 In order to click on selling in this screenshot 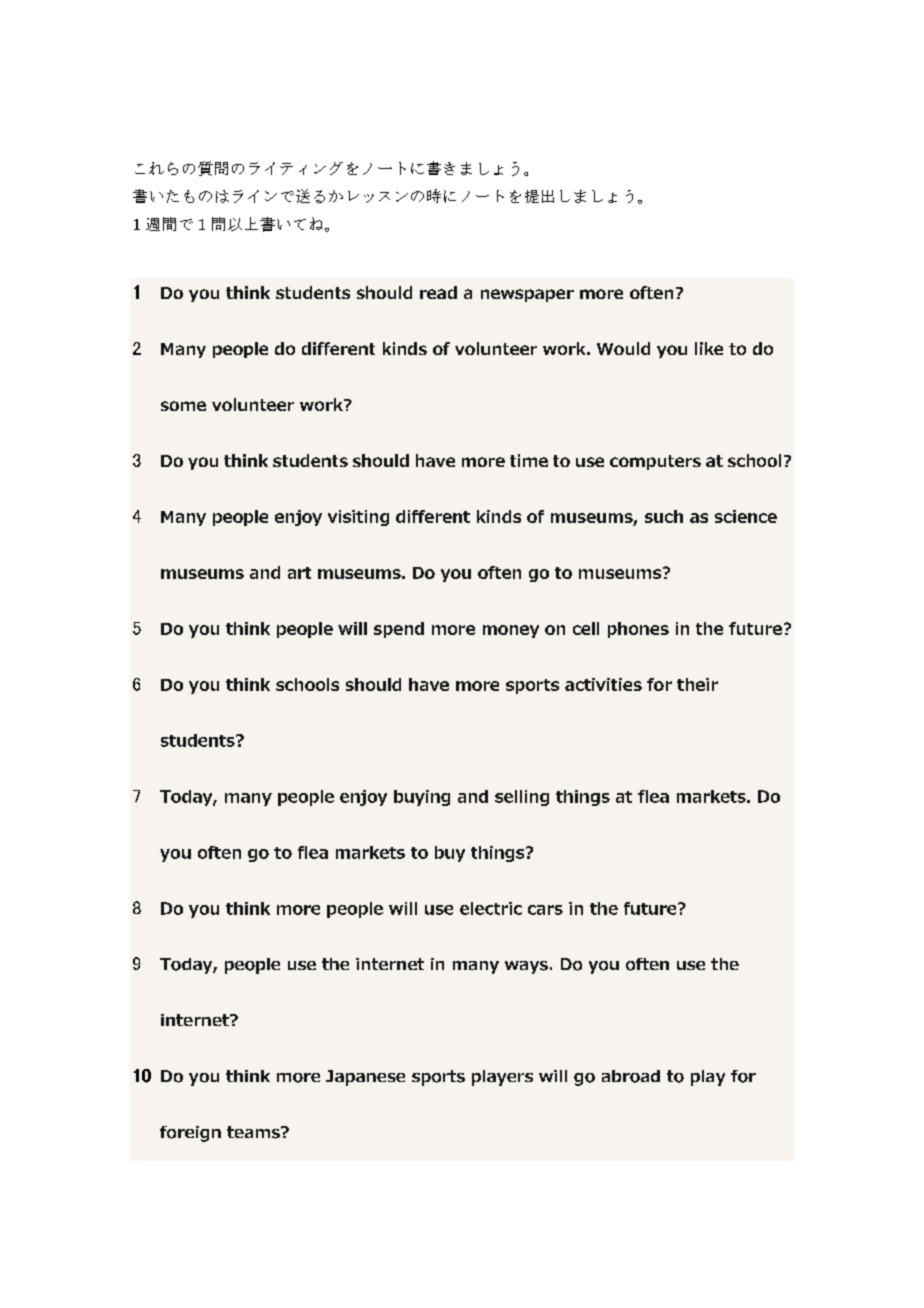, I will do `click(522, 798)`.
